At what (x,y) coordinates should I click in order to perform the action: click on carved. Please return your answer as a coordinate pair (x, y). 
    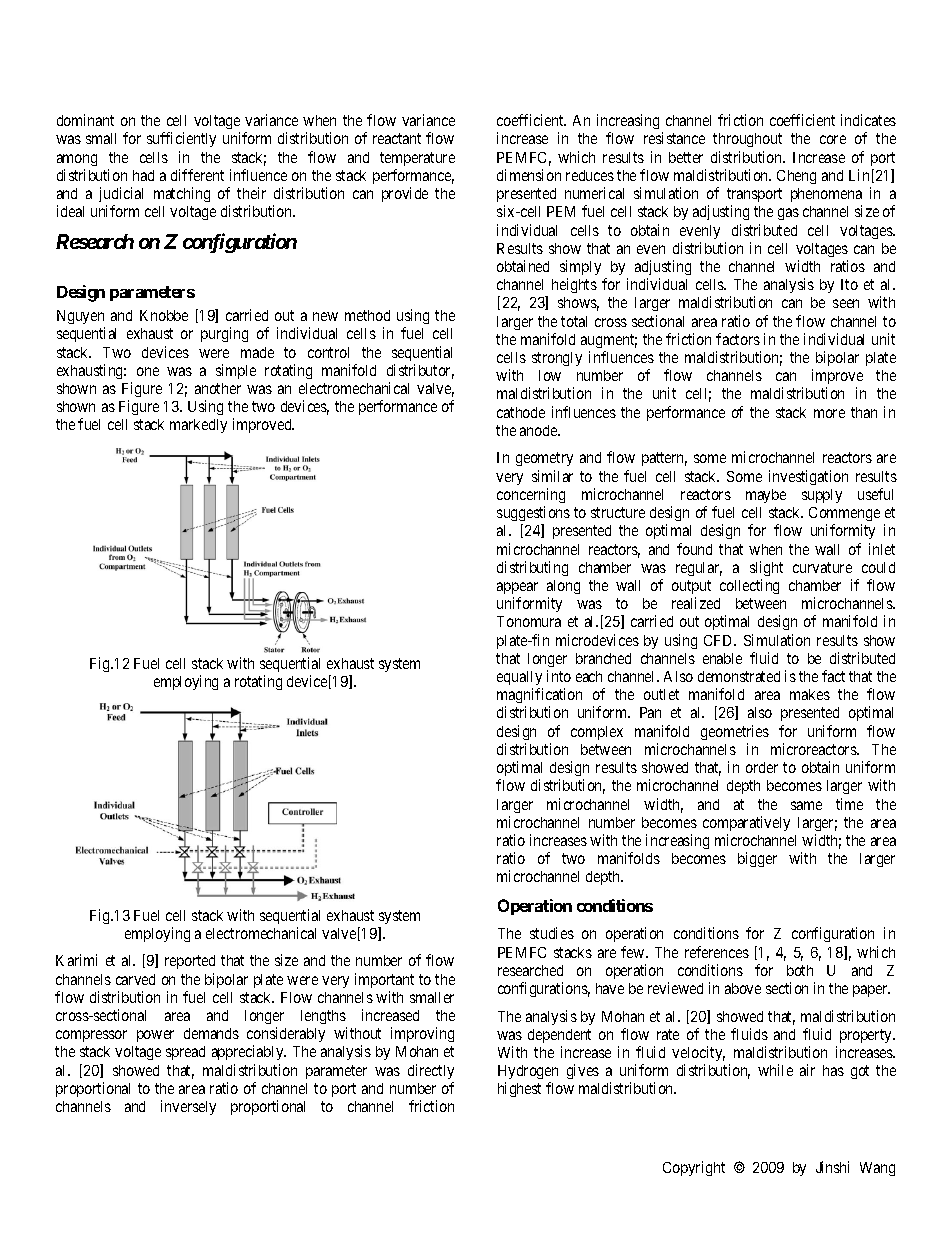
    Looking at the image, I should click on (135, 979).
